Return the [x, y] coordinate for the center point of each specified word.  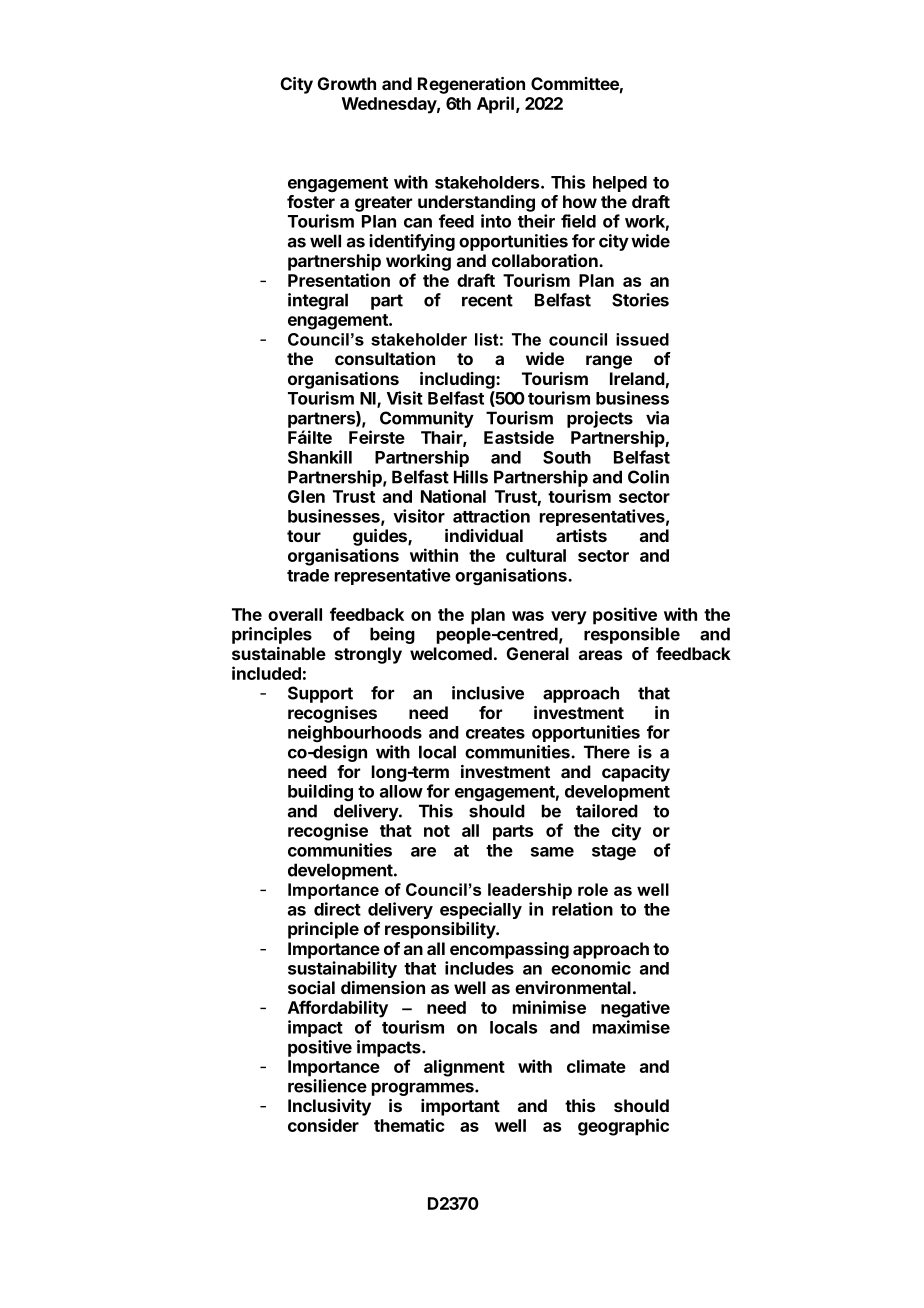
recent [487, 300]
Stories [640, 300]
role [593, 889]
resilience [327, 1086]
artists [581, 535]
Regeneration [471, 85]
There [607, 752]
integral [318, 301]
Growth [347, 83]
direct [337, 909]
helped [620, 184]
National [453, 496]
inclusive [488, 693]
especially [481, 910]
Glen [306, 496]
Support [320, 694]
